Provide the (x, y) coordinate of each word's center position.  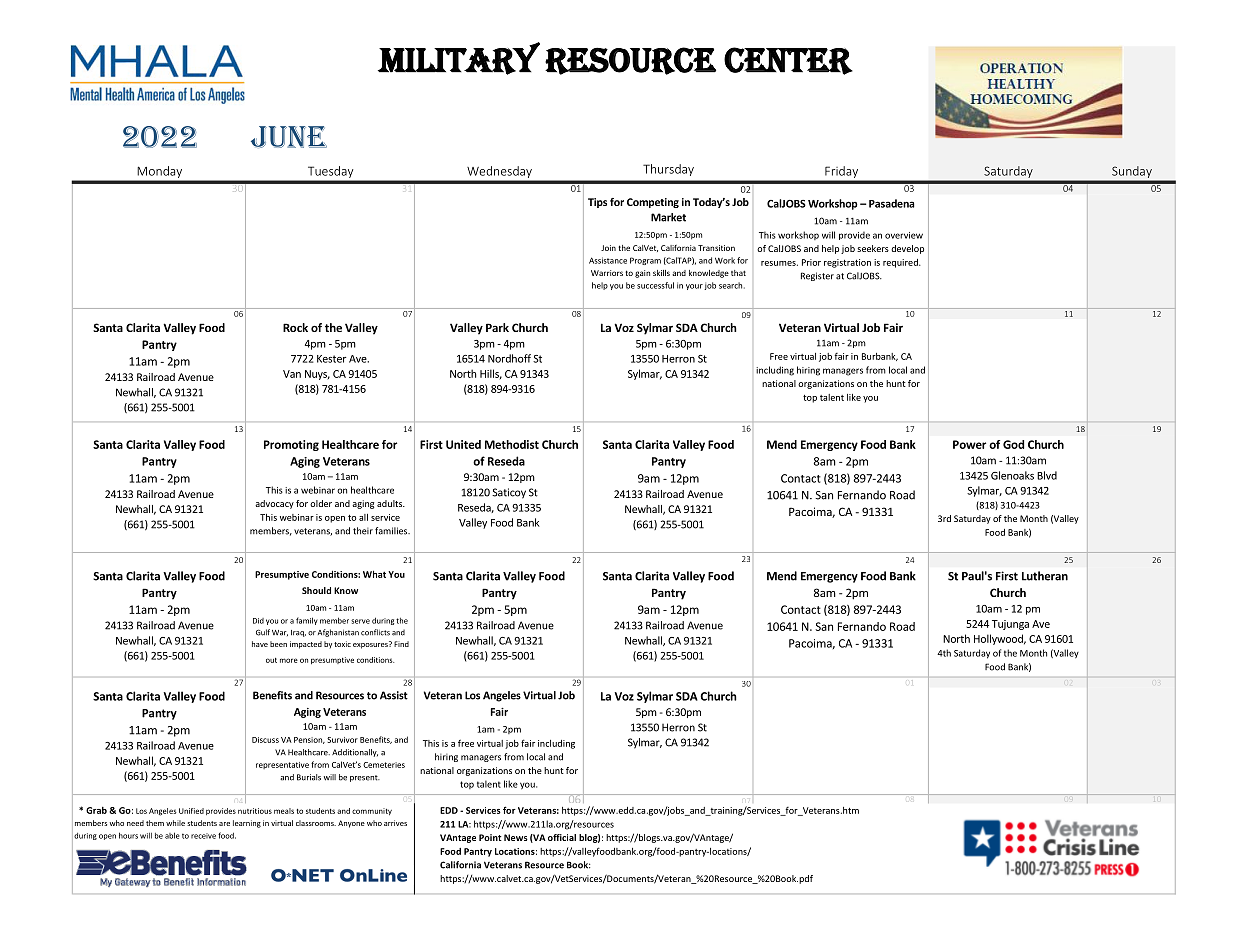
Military (459, 58)
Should (316, 590)
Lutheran (1045, 576)
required (901, 263)
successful (655, 285)
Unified (191, 811)
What (374, 574)
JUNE (289, 137)
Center (788, 61)
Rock (295, 327)
